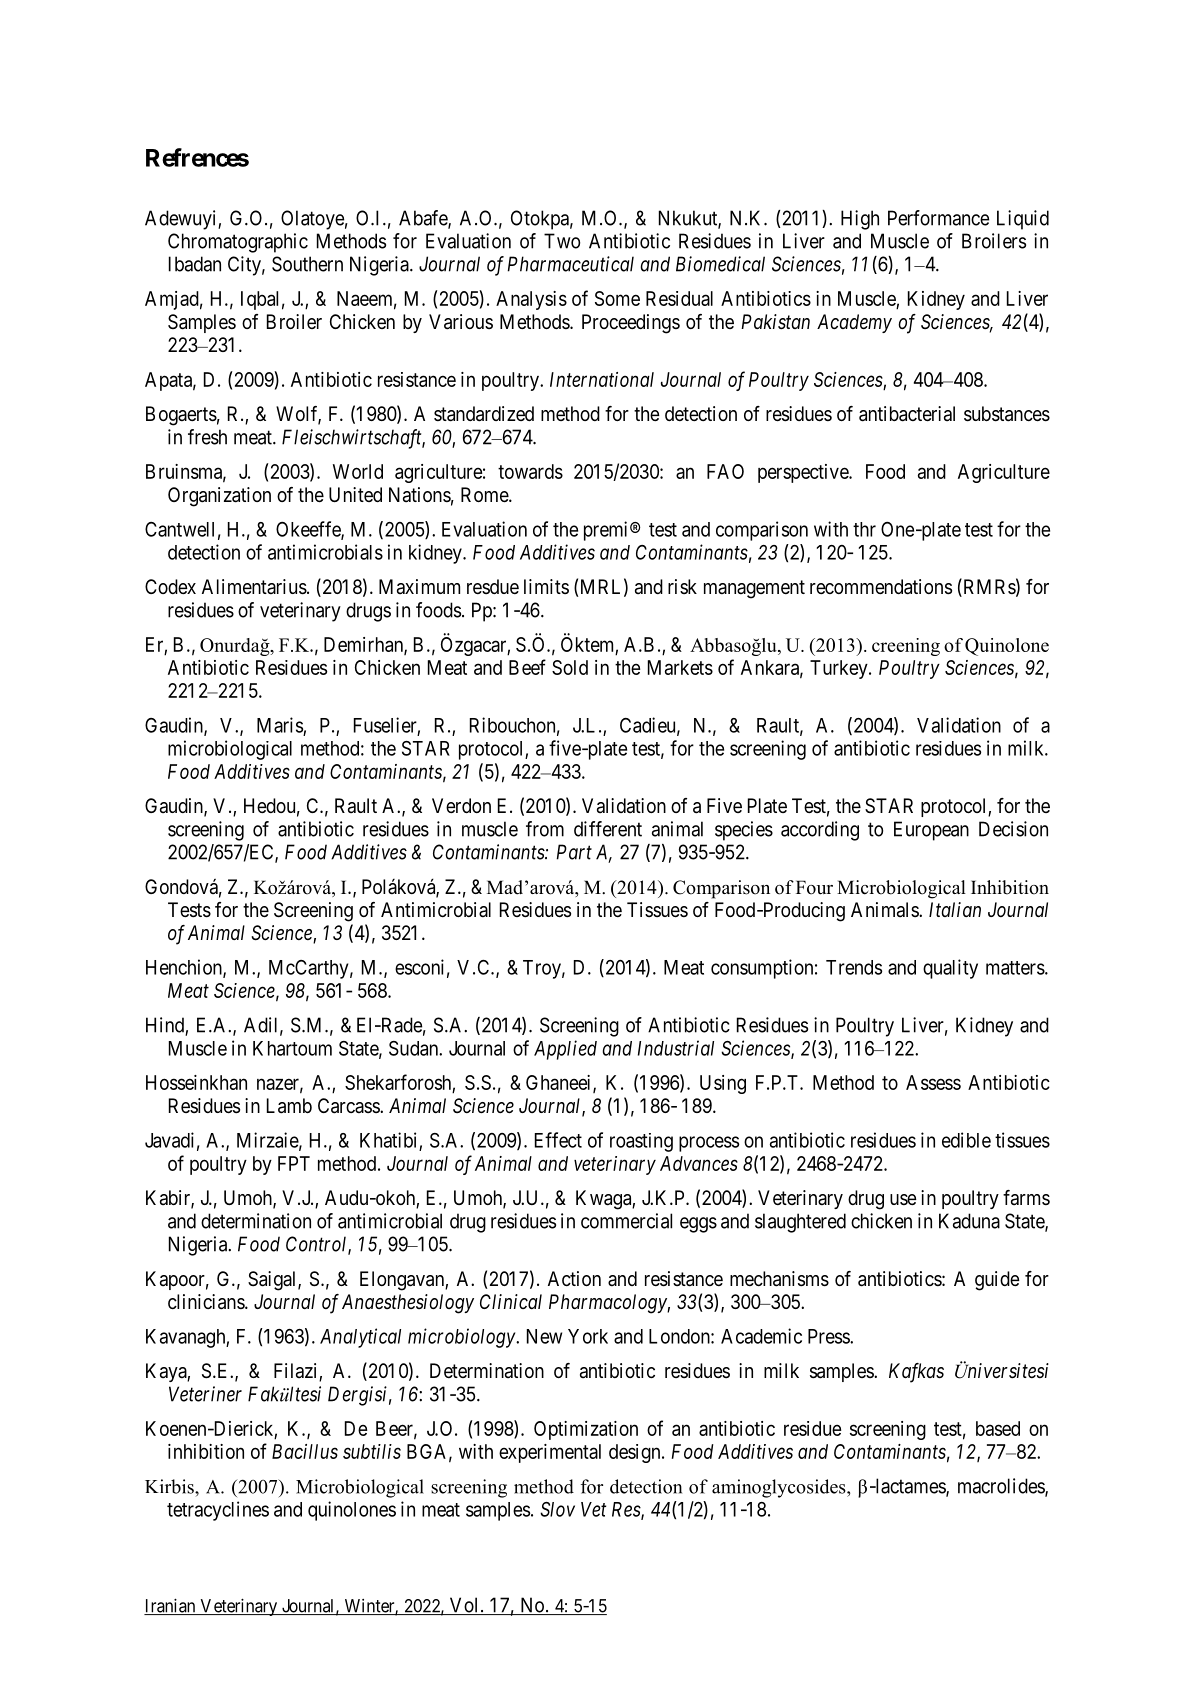 This screenshot has height=1688, width=1194. I want to click on design, so click(636, 1453).
